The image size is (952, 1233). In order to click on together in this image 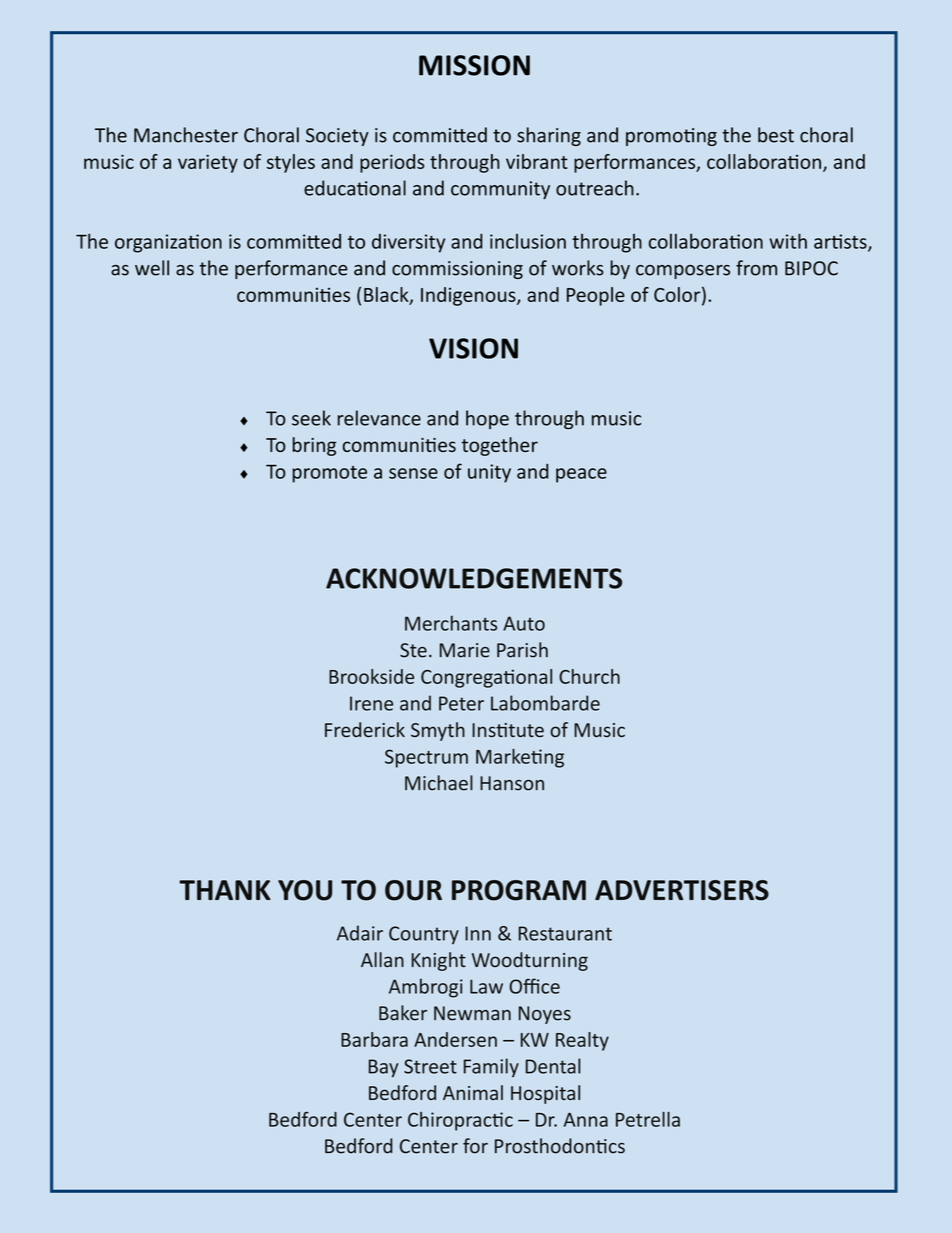, I will do `click(500, 446)`.
